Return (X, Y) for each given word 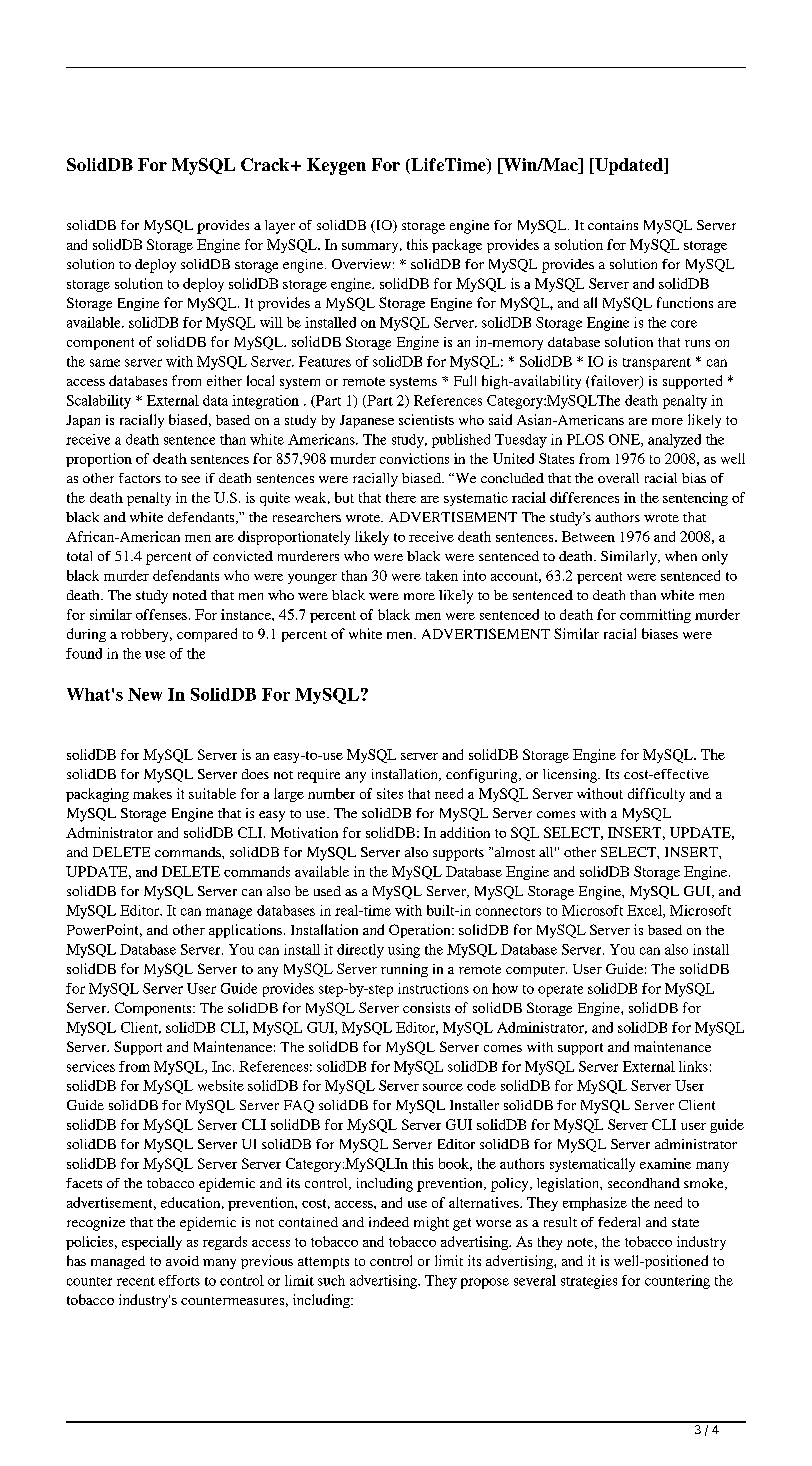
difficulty (656, 795)
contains (613, 225)
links (693, 1066)
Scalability (99, 402)
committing (655, 616)
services (91, 1066)
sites (390, 793)
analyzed (674, 441)
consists (426, 1007)
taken (442, 575)
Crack (266, 164)
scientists (426, 419)
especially (152, 1243)
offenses (163, 614)
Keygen (336, 166)
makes (152, 793)
